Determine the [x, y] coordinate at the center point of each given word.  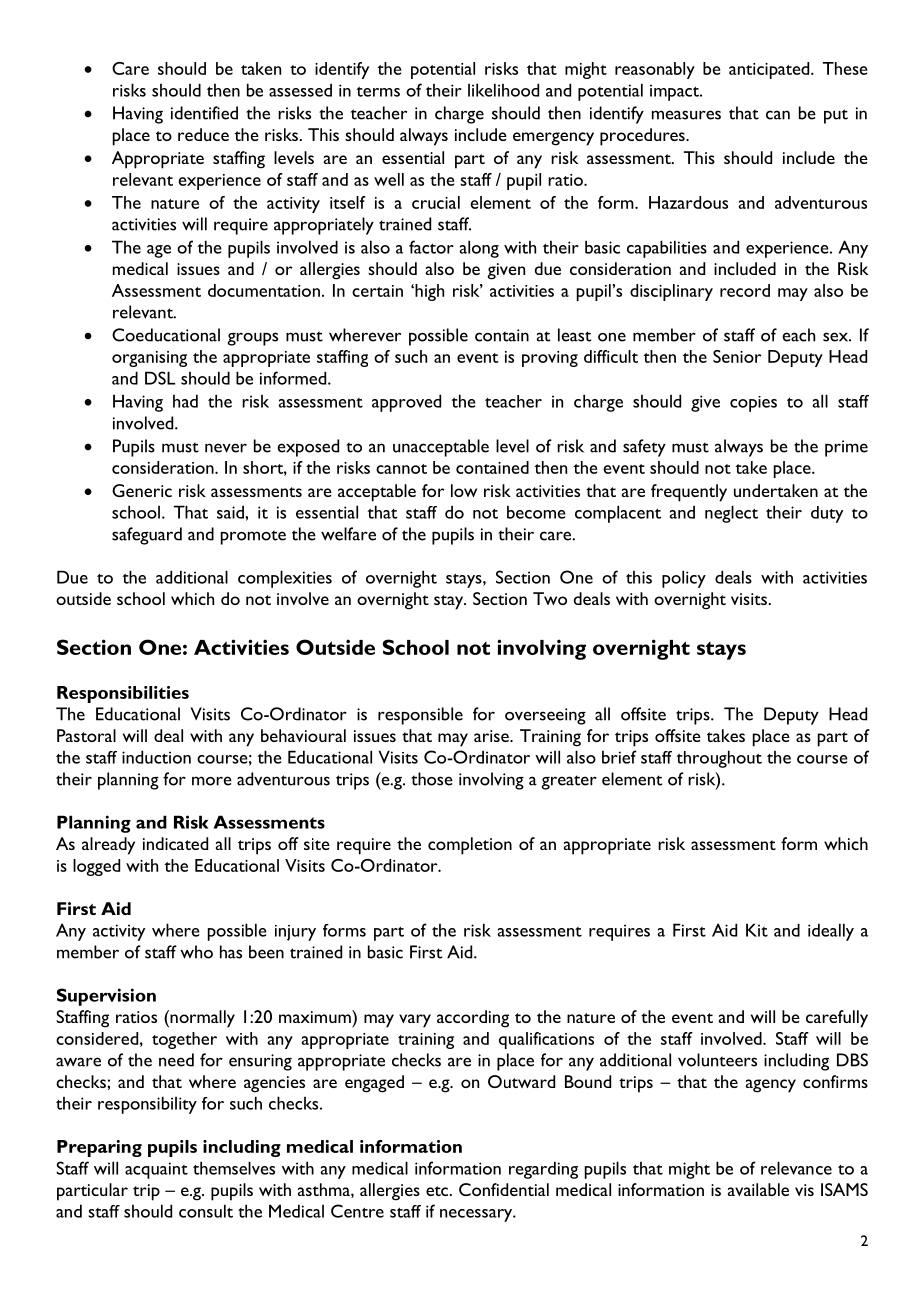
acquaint [156, 1170]
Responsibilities [123, 694]
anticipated [770, 70]
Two [550, 598]
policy [684, 579]
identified [204, 113]
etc [438, 1191]
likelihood [503, 90]
